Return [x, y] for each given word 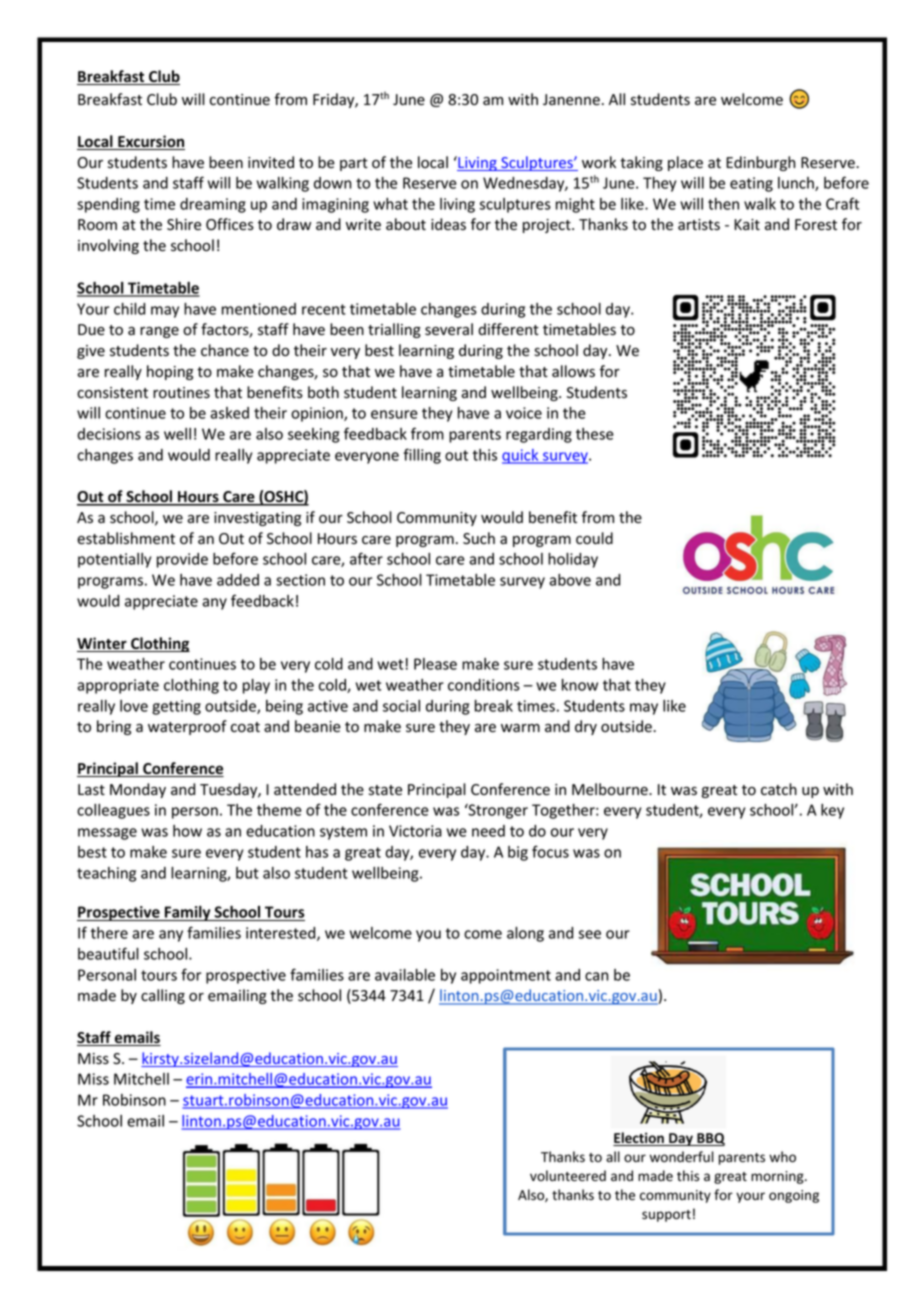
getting [176, 707]
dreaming [213, 205]
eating [751, 184]
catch [779, 789]
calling [163, 996]
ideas [448, 224]
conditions [484, 685]
